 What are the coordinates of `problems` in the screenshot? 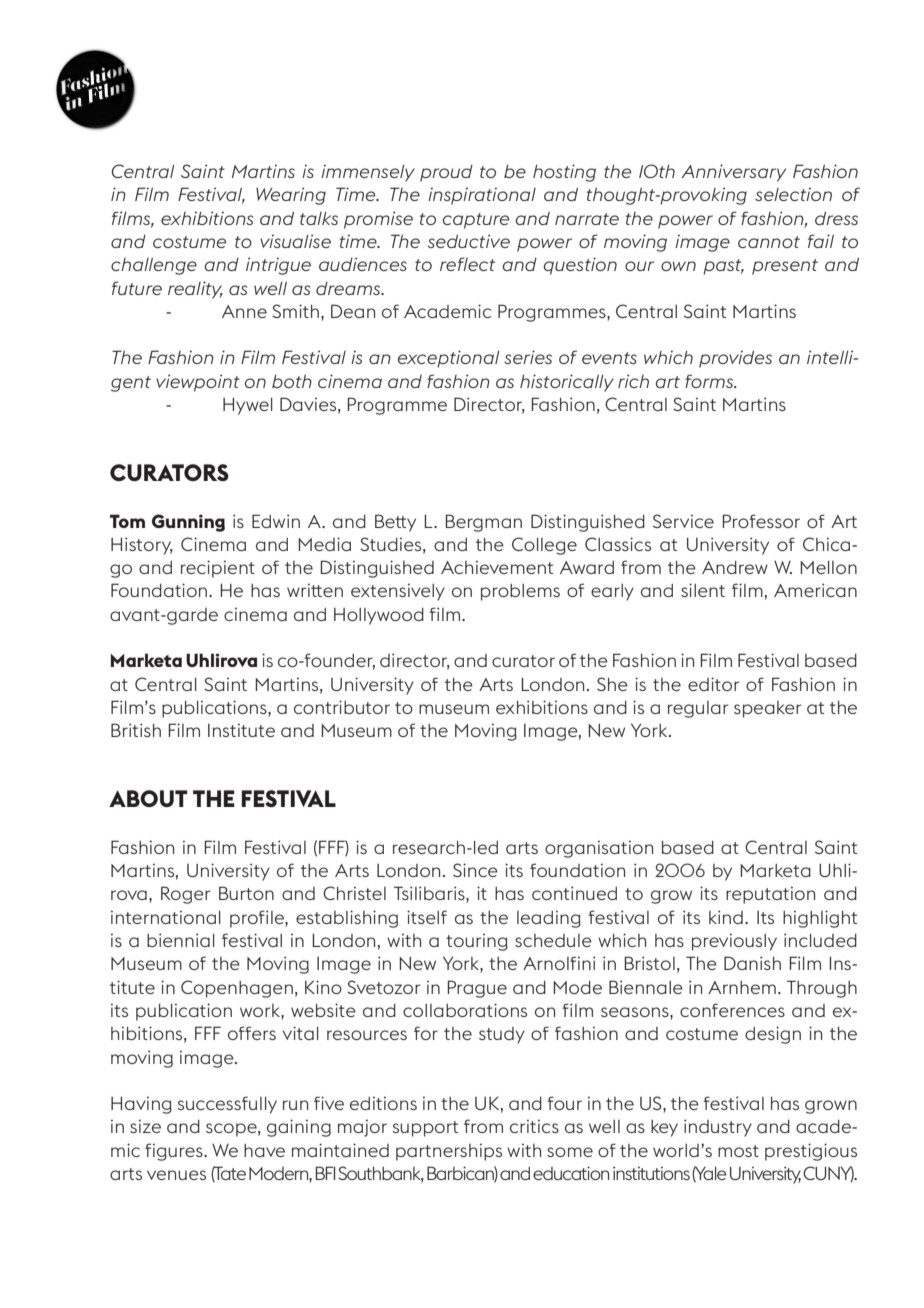 It's located at (520, 592).
